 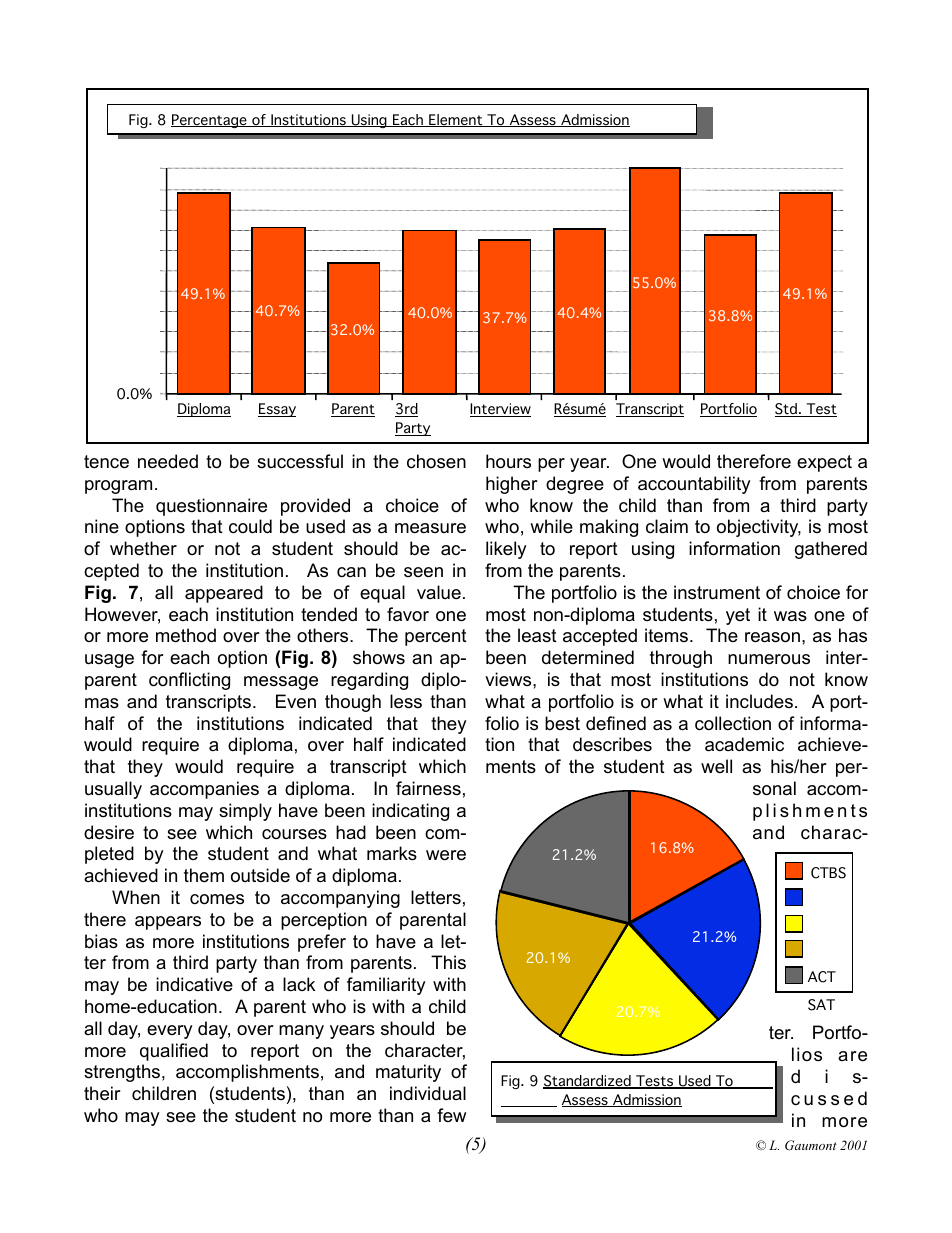 What do you see at coordinates (277, 410) in the page?
I see `Essay` at bounding box center [277, 410].
